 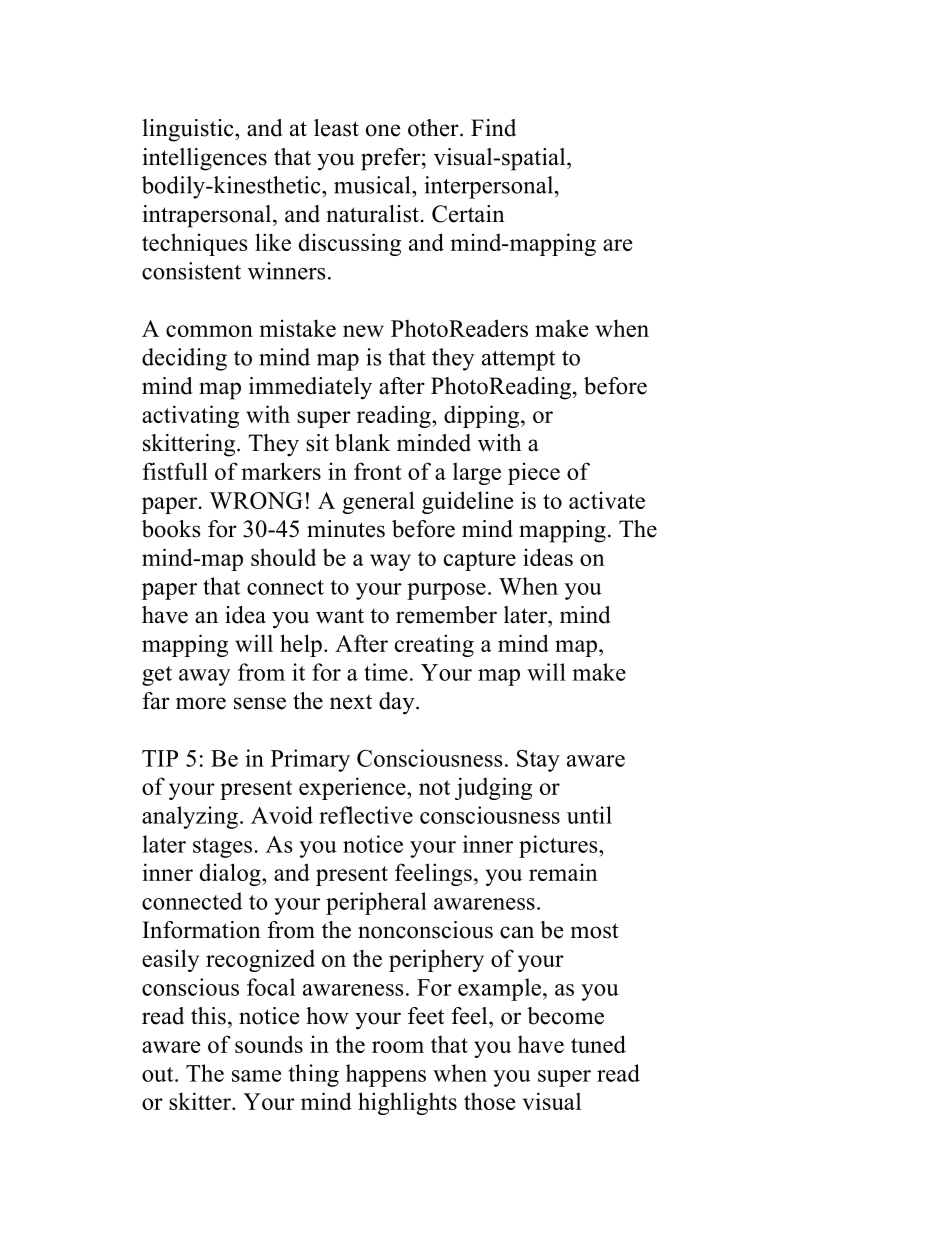 I want to click on tuned, so click(x=598, y=1044).
